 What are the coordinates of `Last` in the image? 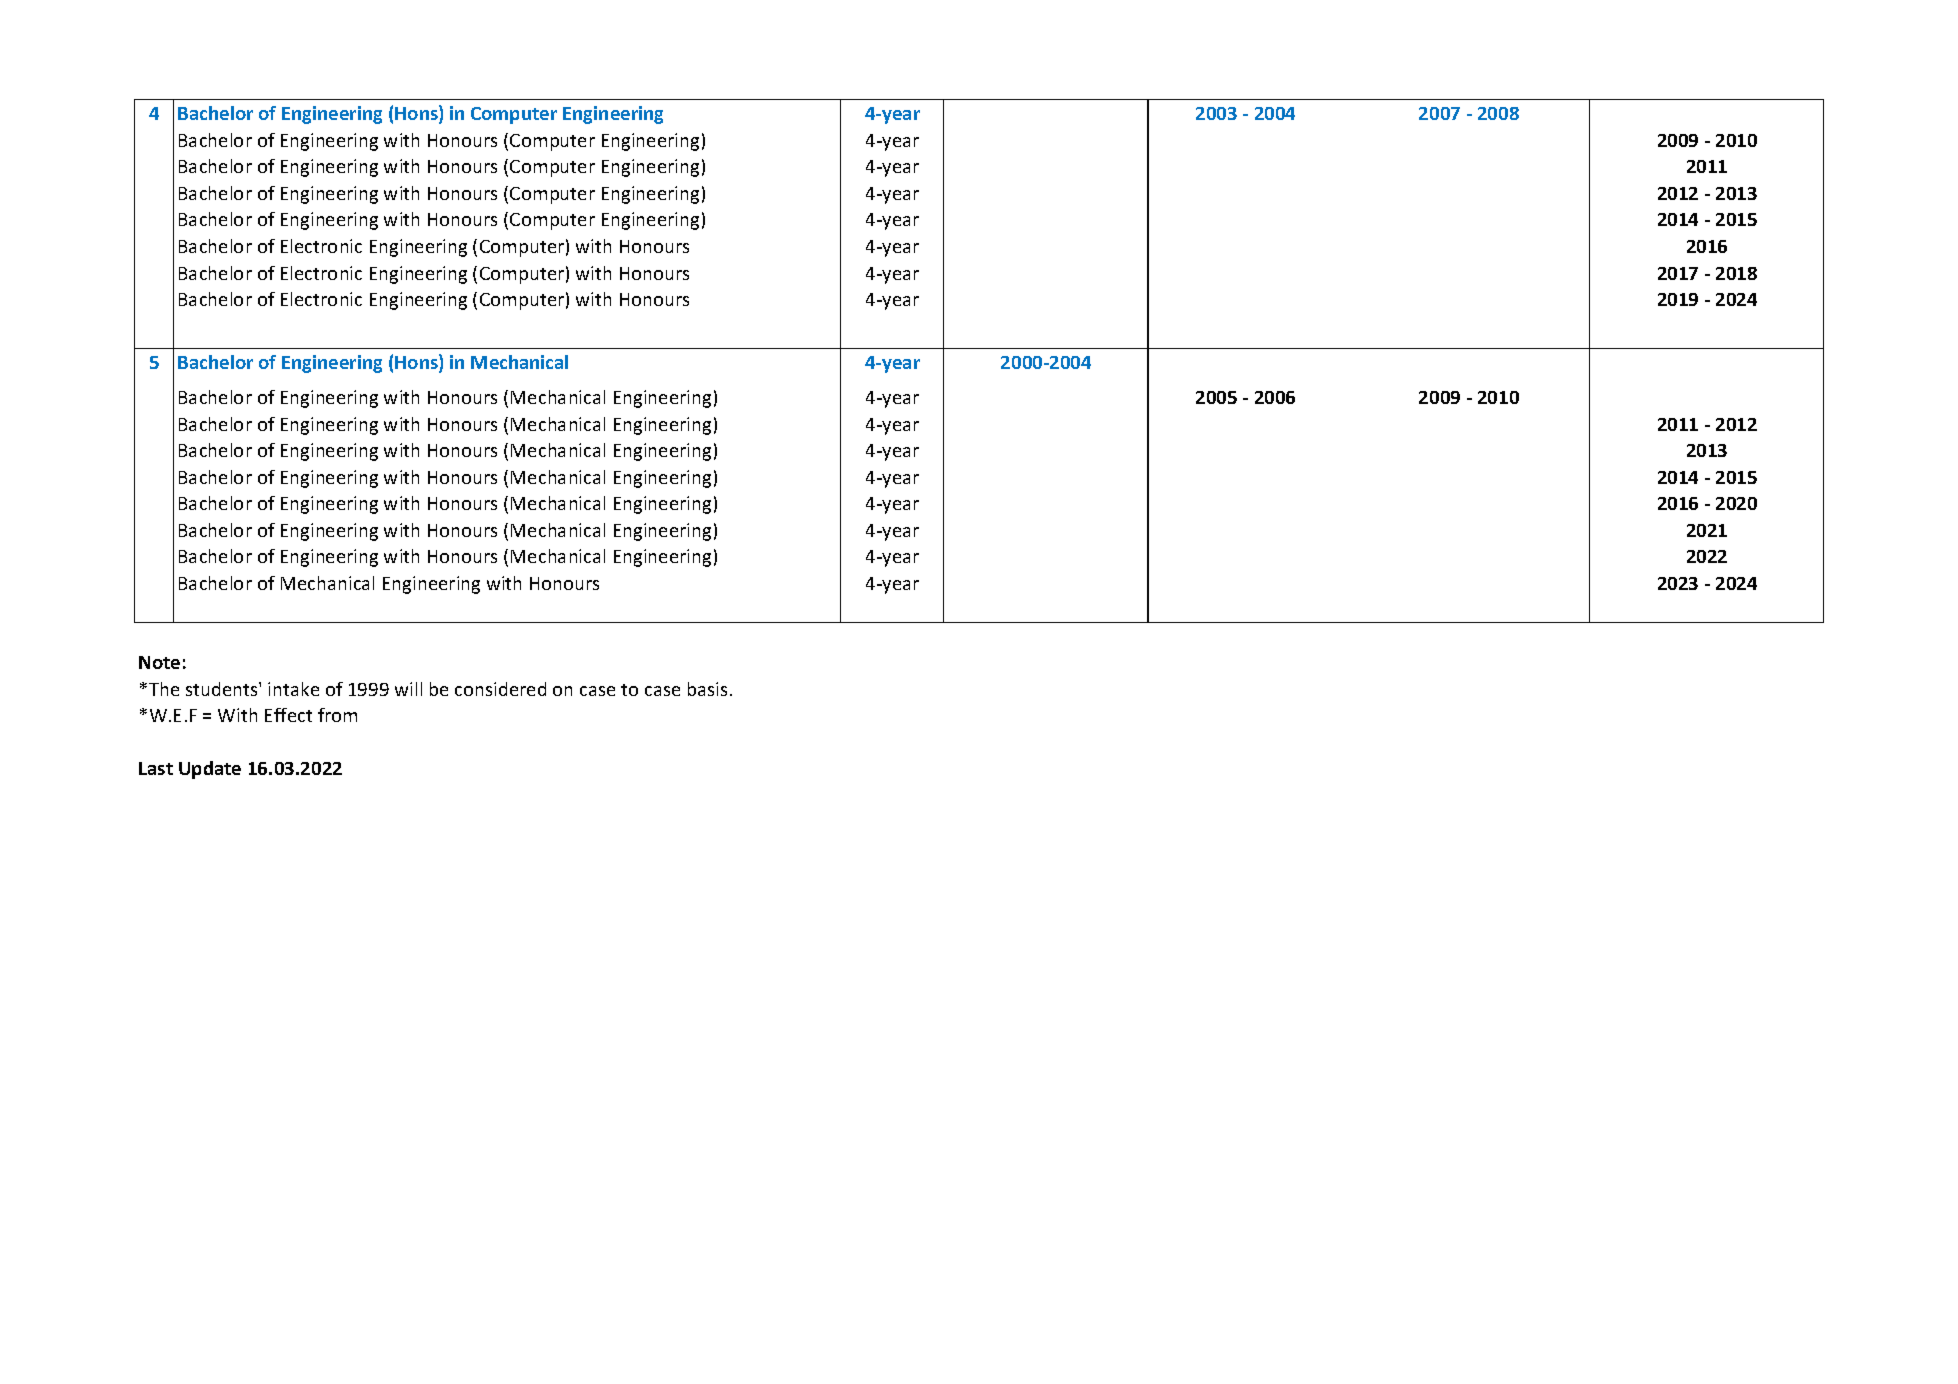 It's located at (156, 768).
